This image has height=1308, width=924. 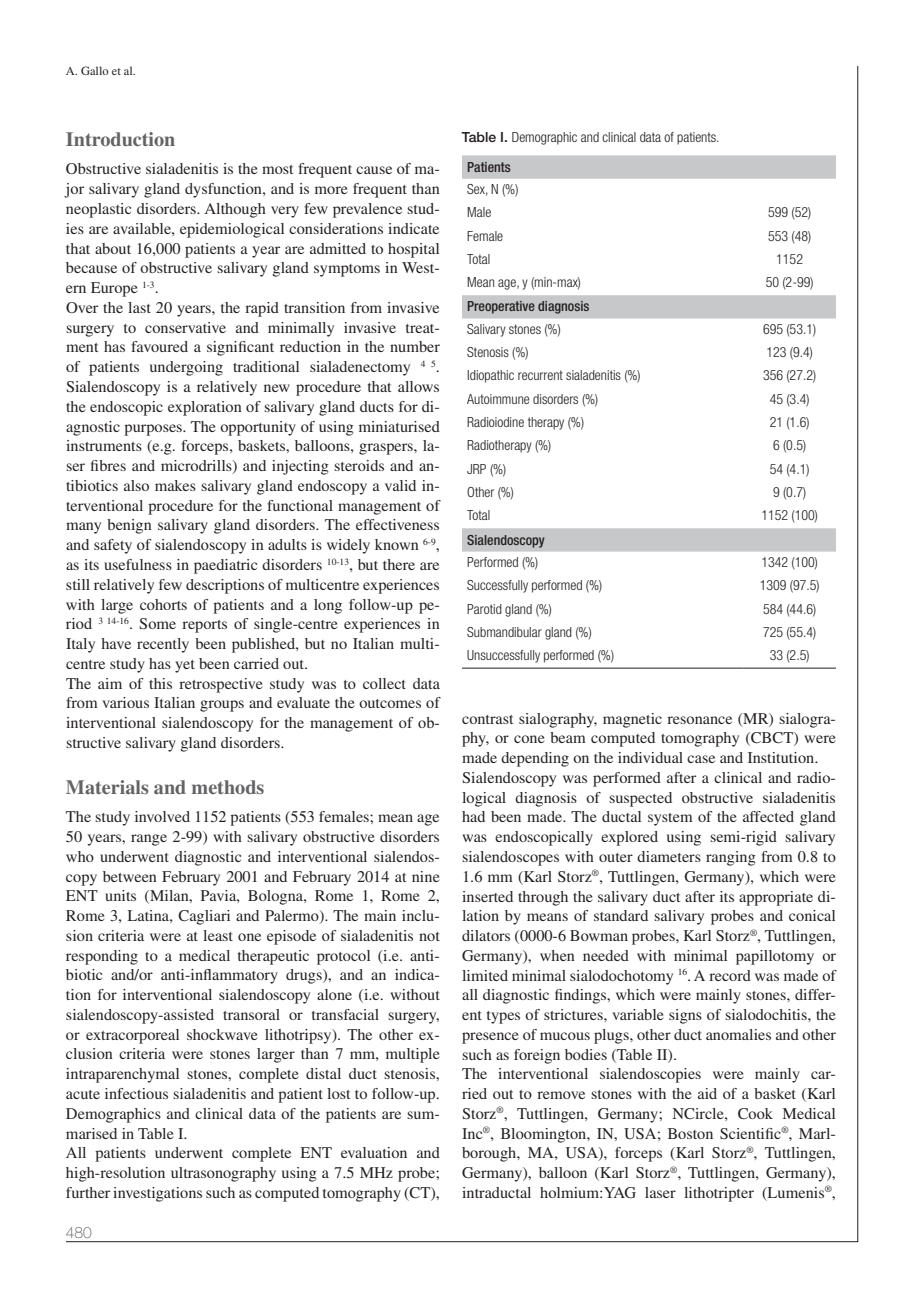 I want to click on resonance, so click(x=699, y=720).
